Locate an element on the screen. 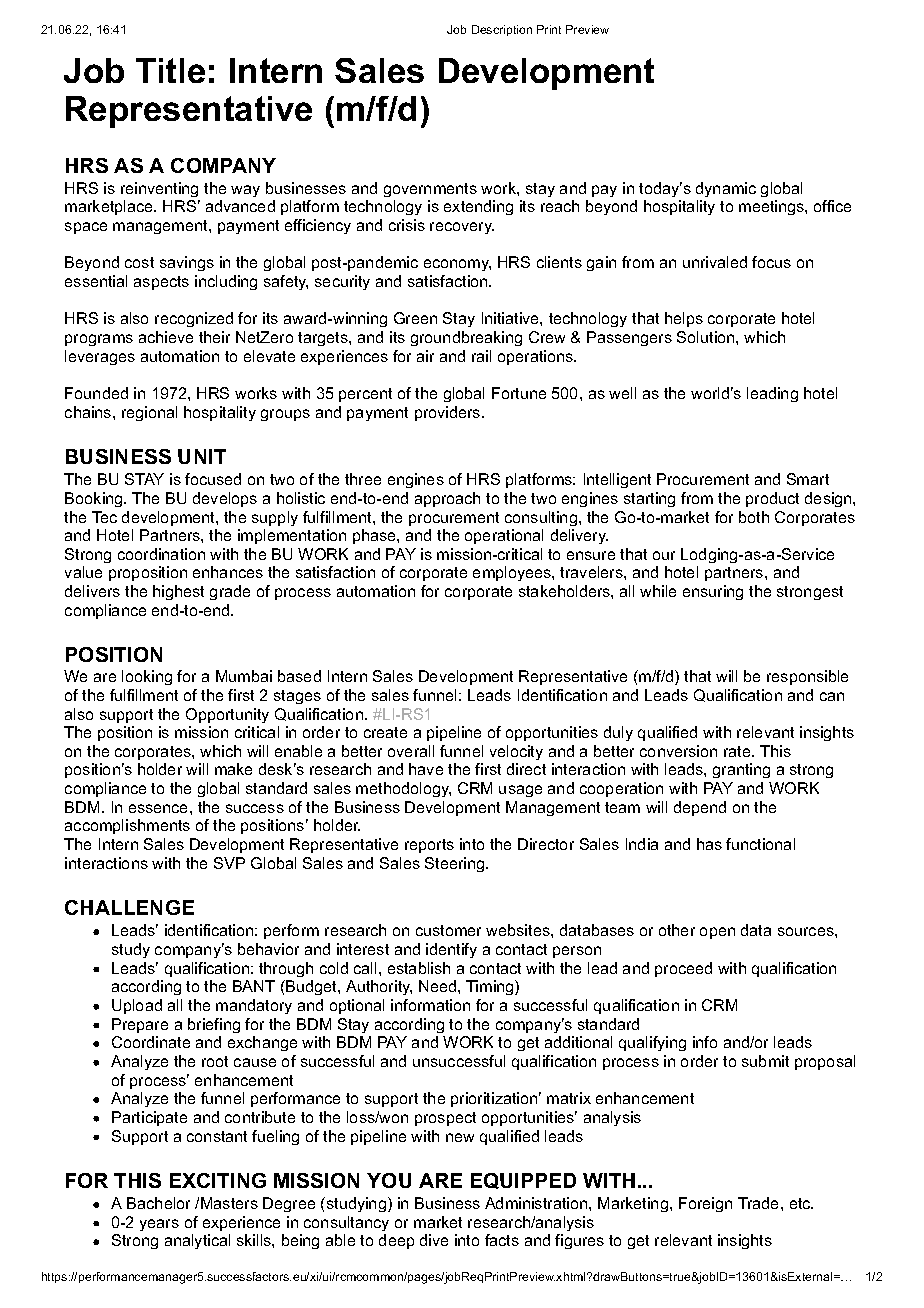 This screenshot has width=924, height=1308. product is located at coordinates (772, 499).
